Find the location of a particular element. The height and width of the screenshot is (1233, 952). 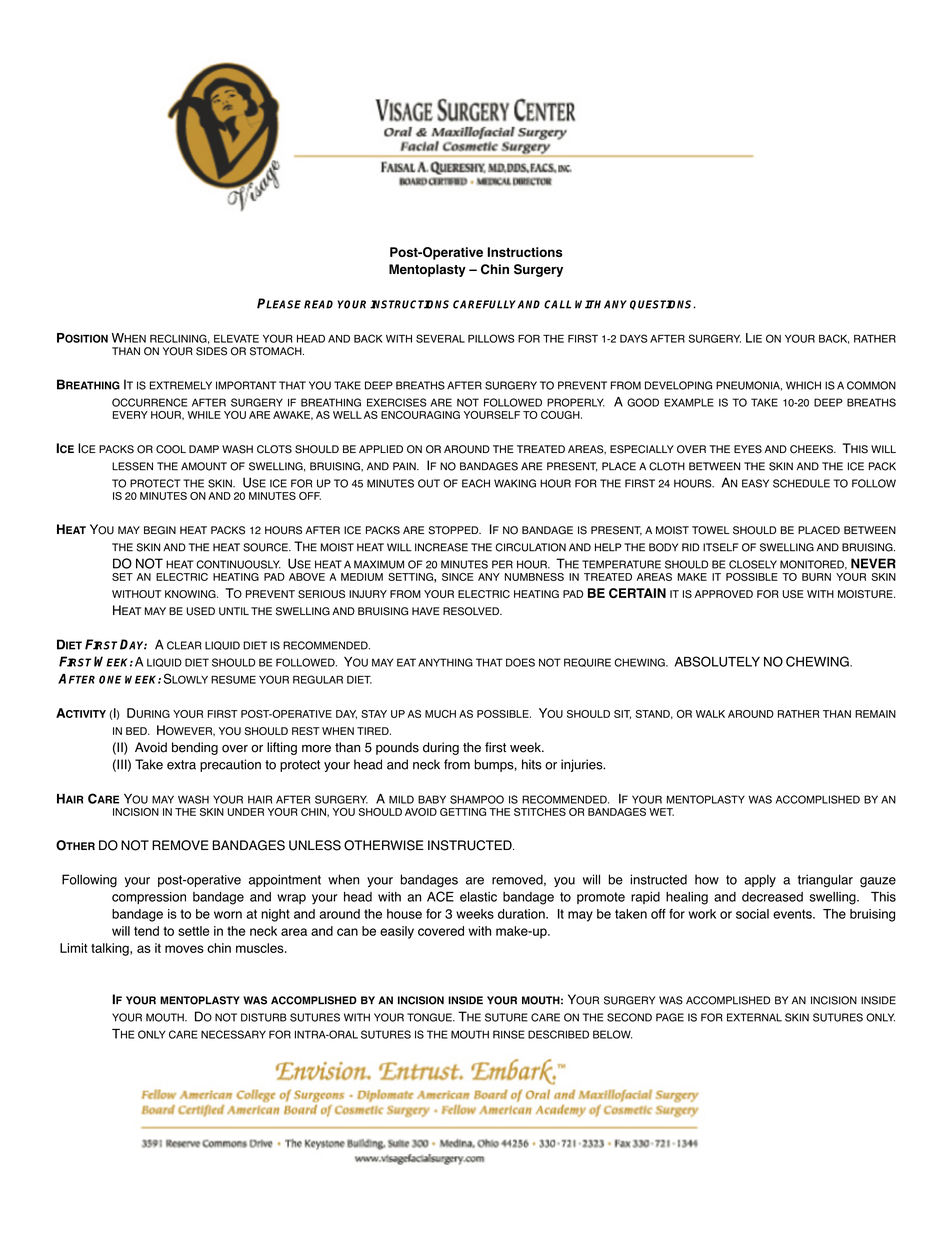

WHICH is located at coordinates (803, 385).
